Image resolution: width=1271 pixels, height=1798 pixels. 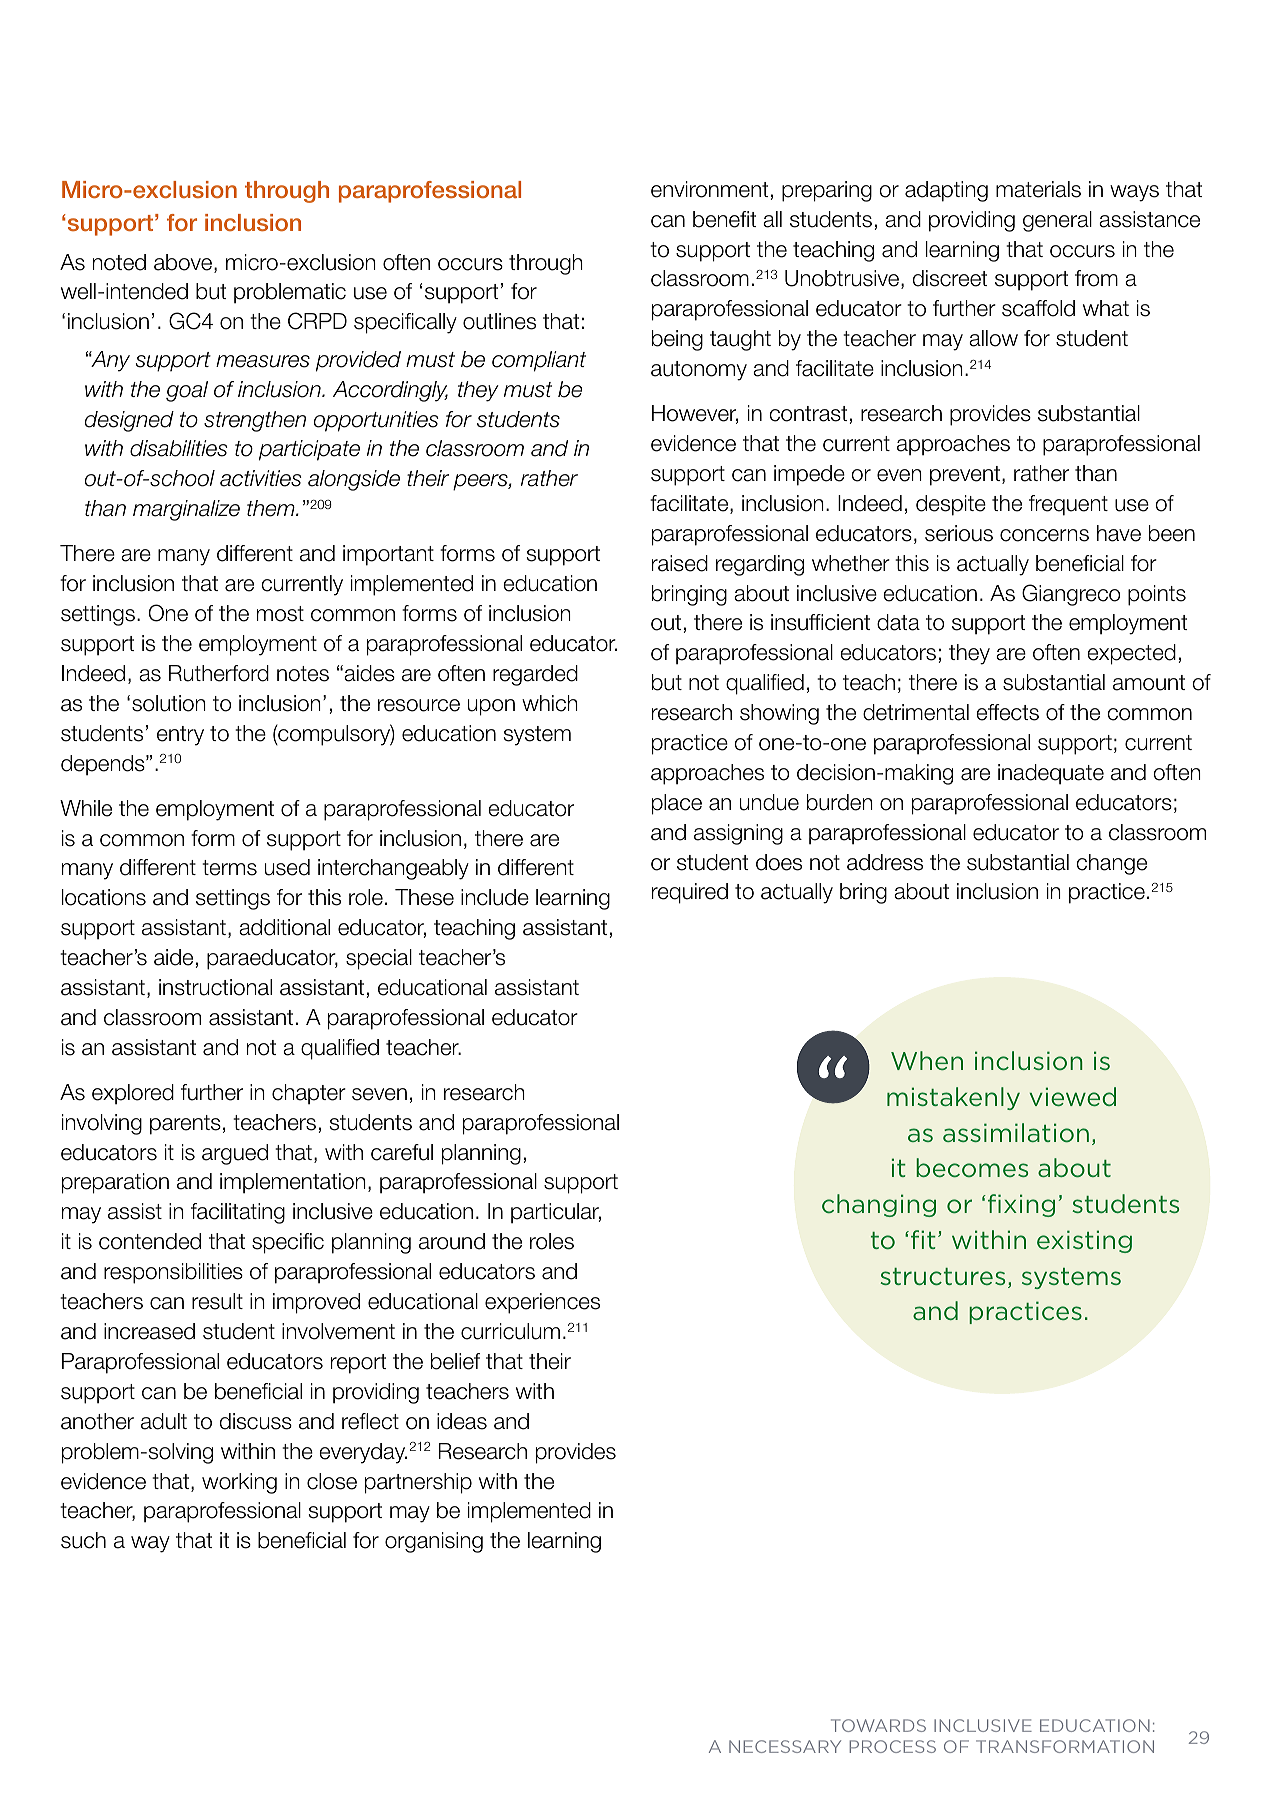 What do you see at coordinates (1021, 1205) in the image?
I see `fixing` at bounding box center [1021, 1205].
